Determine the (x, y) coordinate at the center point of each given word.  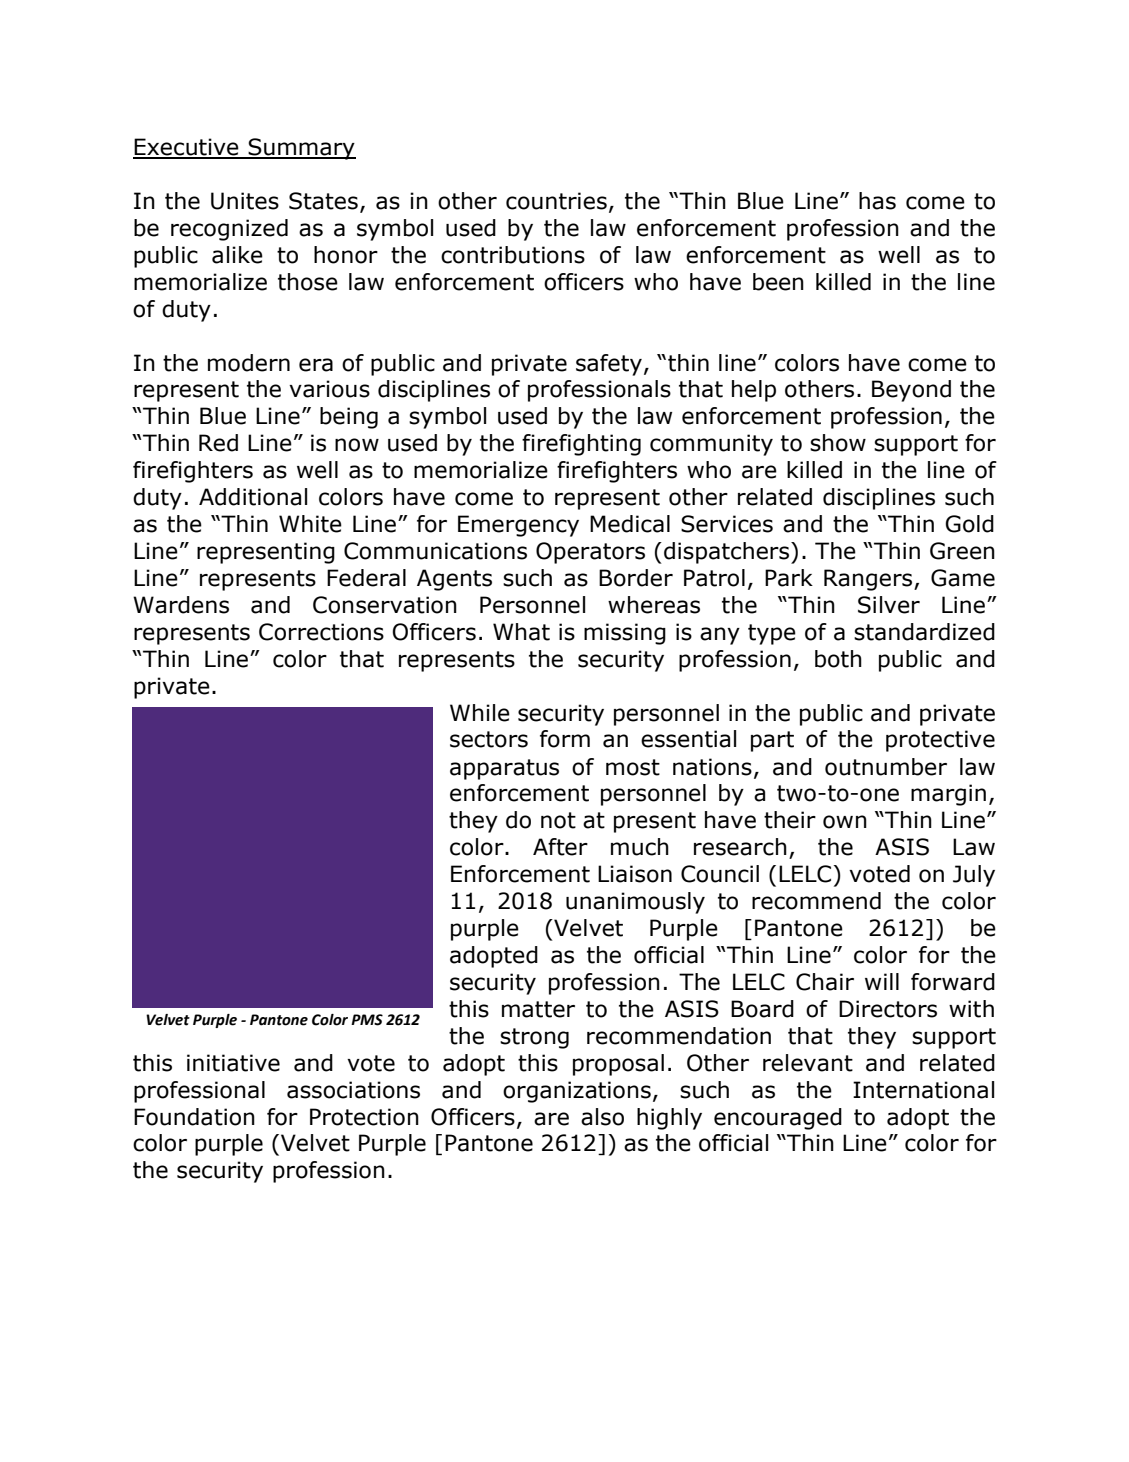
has (877, 201)
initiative (233, 1063)
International (923, 1090)
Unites (245, 201)
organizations (577, 1092)
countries (556, 201)
